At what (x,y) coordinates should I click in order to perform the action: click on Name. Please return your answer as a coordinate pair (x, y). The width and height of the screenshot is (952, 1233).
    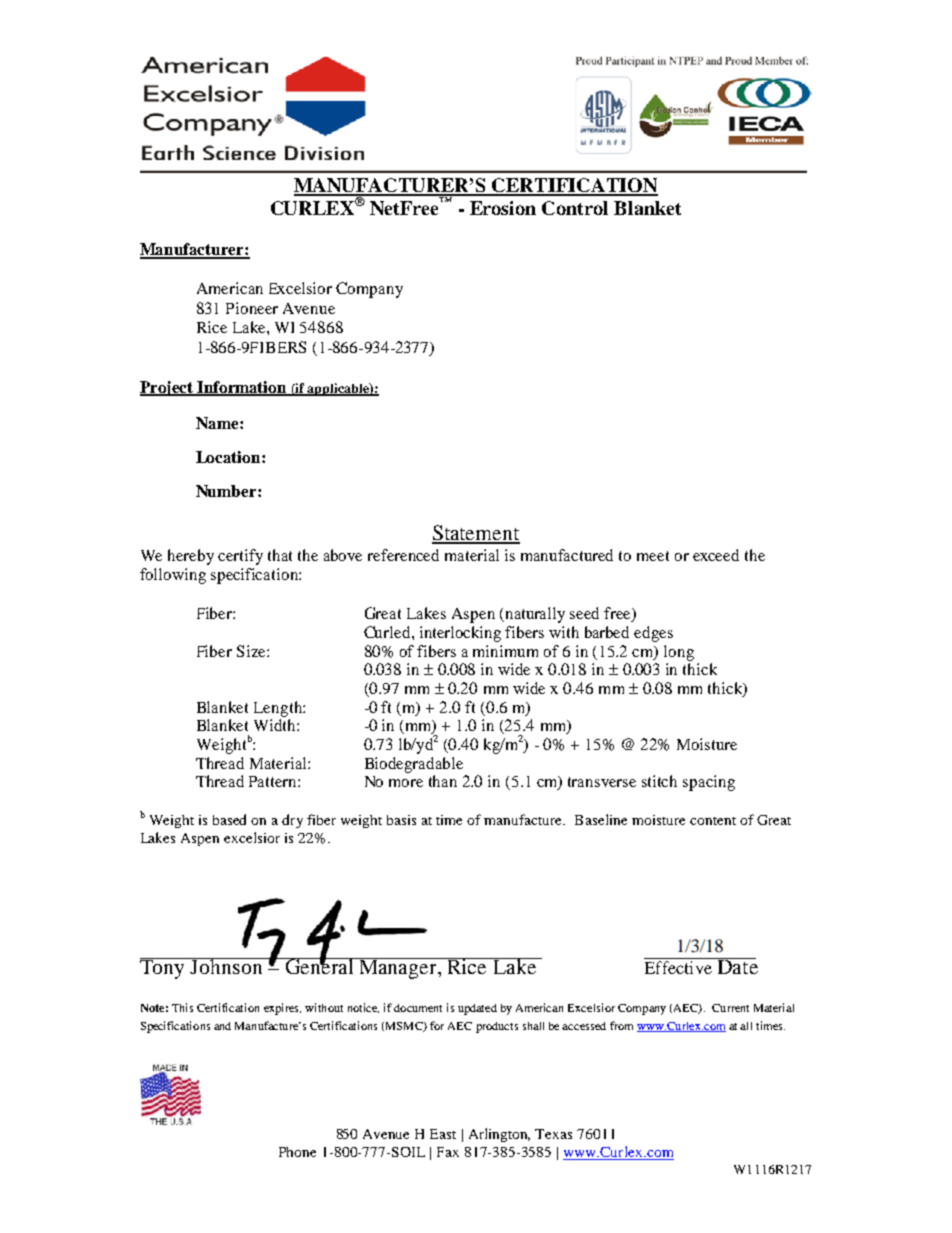
    Looking at the image, I should click on (218, 423).
